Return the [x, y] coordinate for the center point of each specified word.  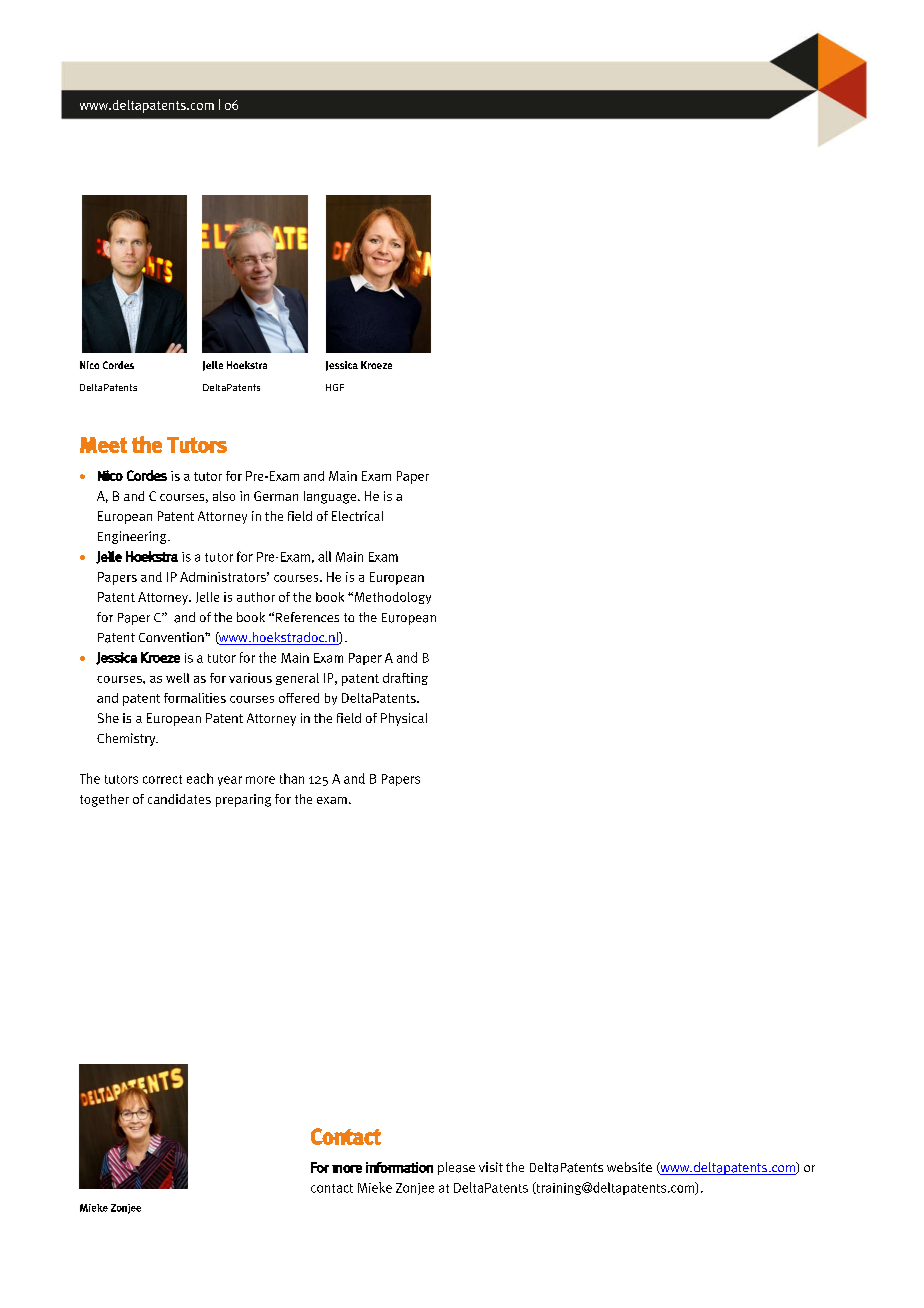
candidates [179, 799]
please [456, 1168]
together [104, 800]
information [399, 1167]
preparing [243, 800]
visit [491, 1167]
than [292, 778]
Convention [172, 637]
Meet [103, 445]
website [629, 1167]
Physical [404, 719]
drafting [405, 679]
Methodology [393, 598]
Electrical [357, 516]
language [330, 497]
